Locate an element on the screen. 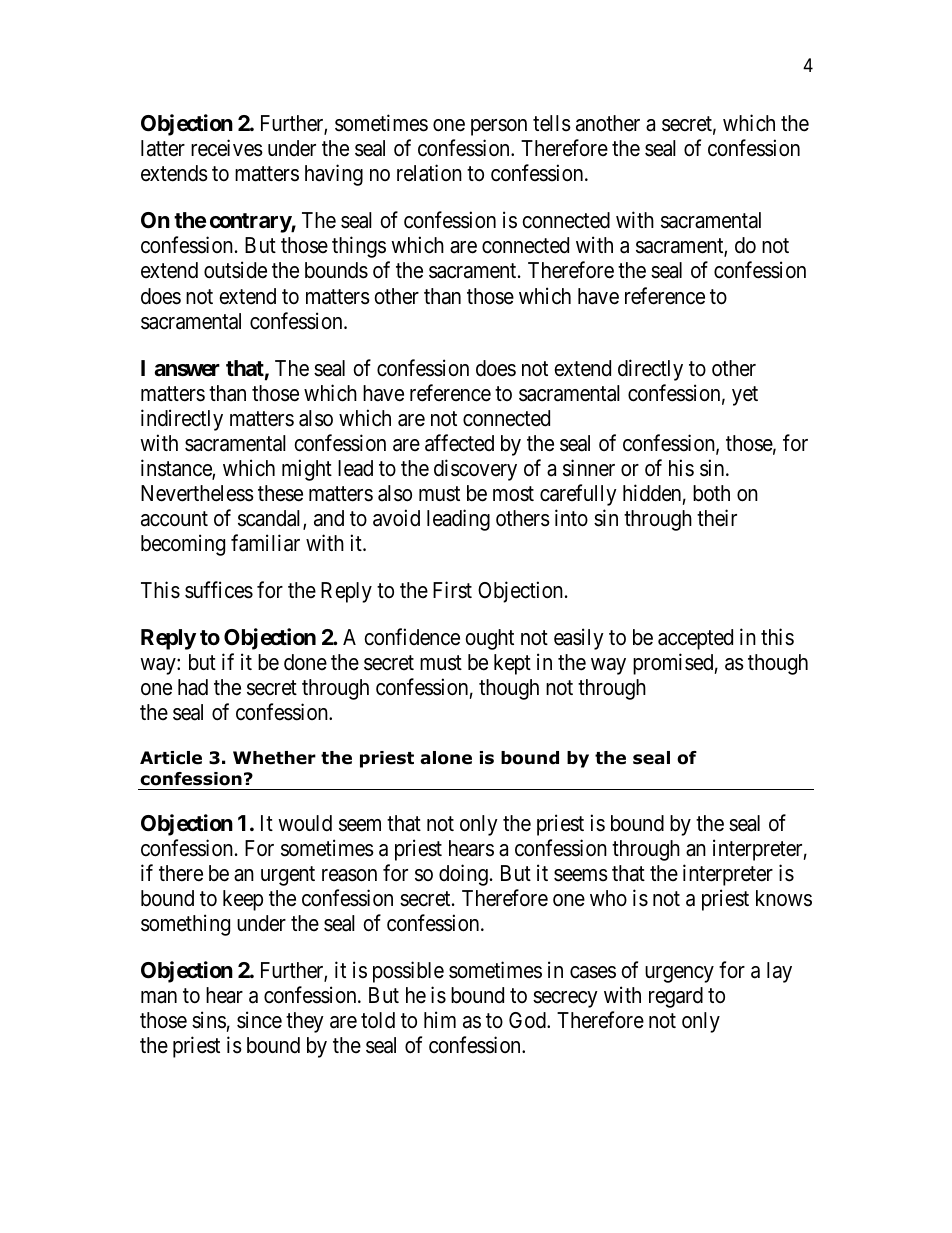 This screenshot has width=952, height=1233. yet is located at coordinates (745, 396).
